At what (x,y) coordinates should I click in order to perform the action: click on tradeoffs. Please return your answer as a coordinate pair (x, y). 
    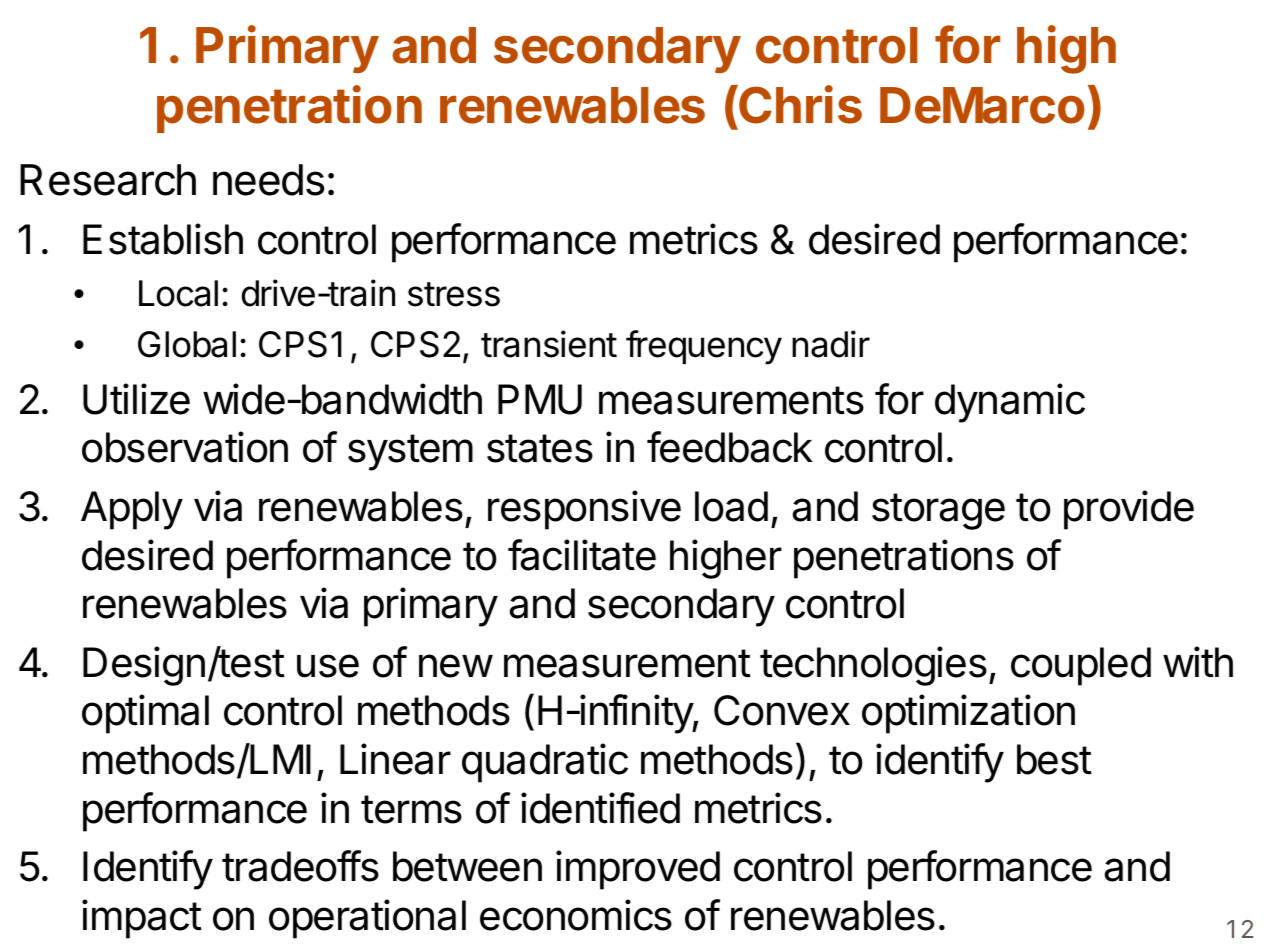
    Looking at the image, I should click on (300, 866).
